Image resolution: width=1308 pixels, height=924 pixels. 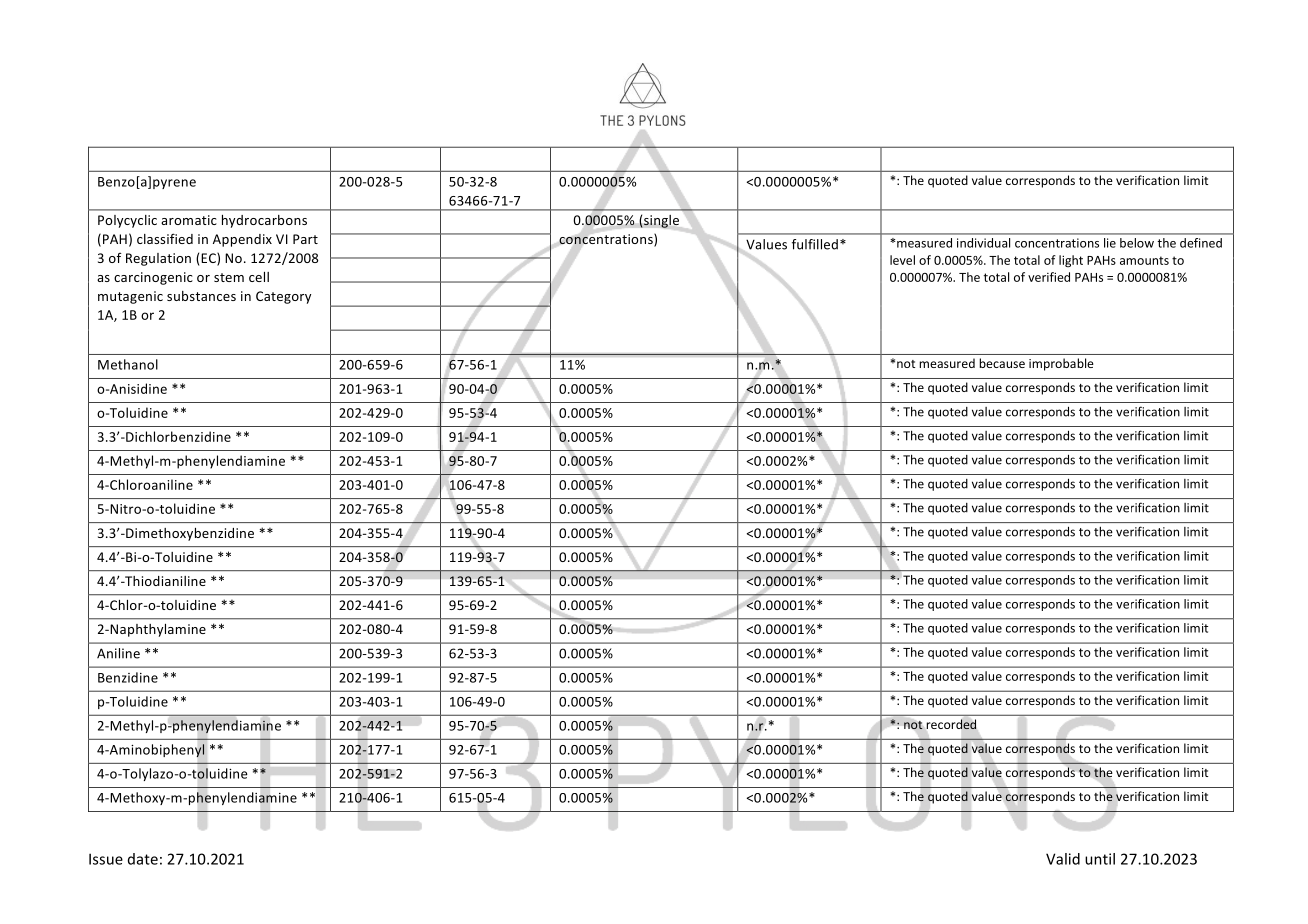 What do you see at coordinates (1063, 859) in the screenshot?
I see `Valid` at bounding box center [1063, 859].
